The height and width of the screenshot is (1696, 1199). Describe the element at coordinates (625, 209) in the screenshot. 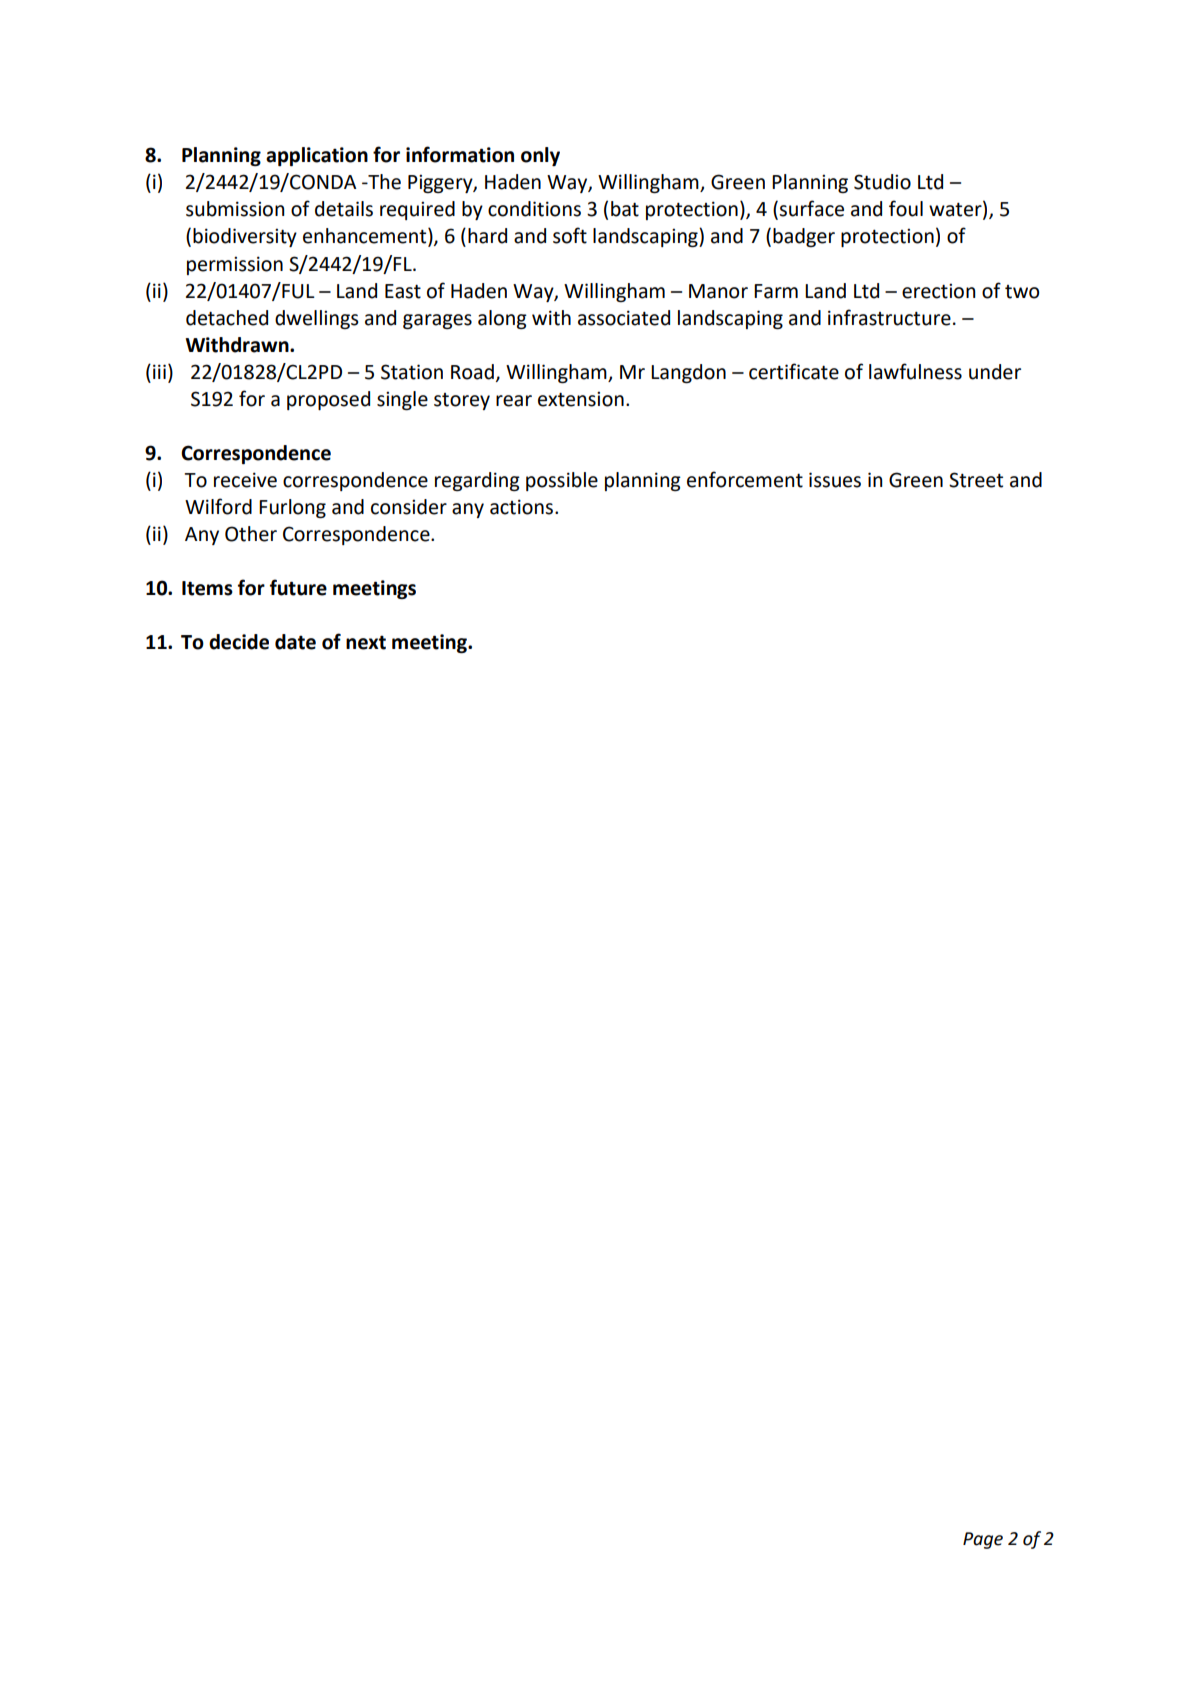

I see `bat` at that location.
